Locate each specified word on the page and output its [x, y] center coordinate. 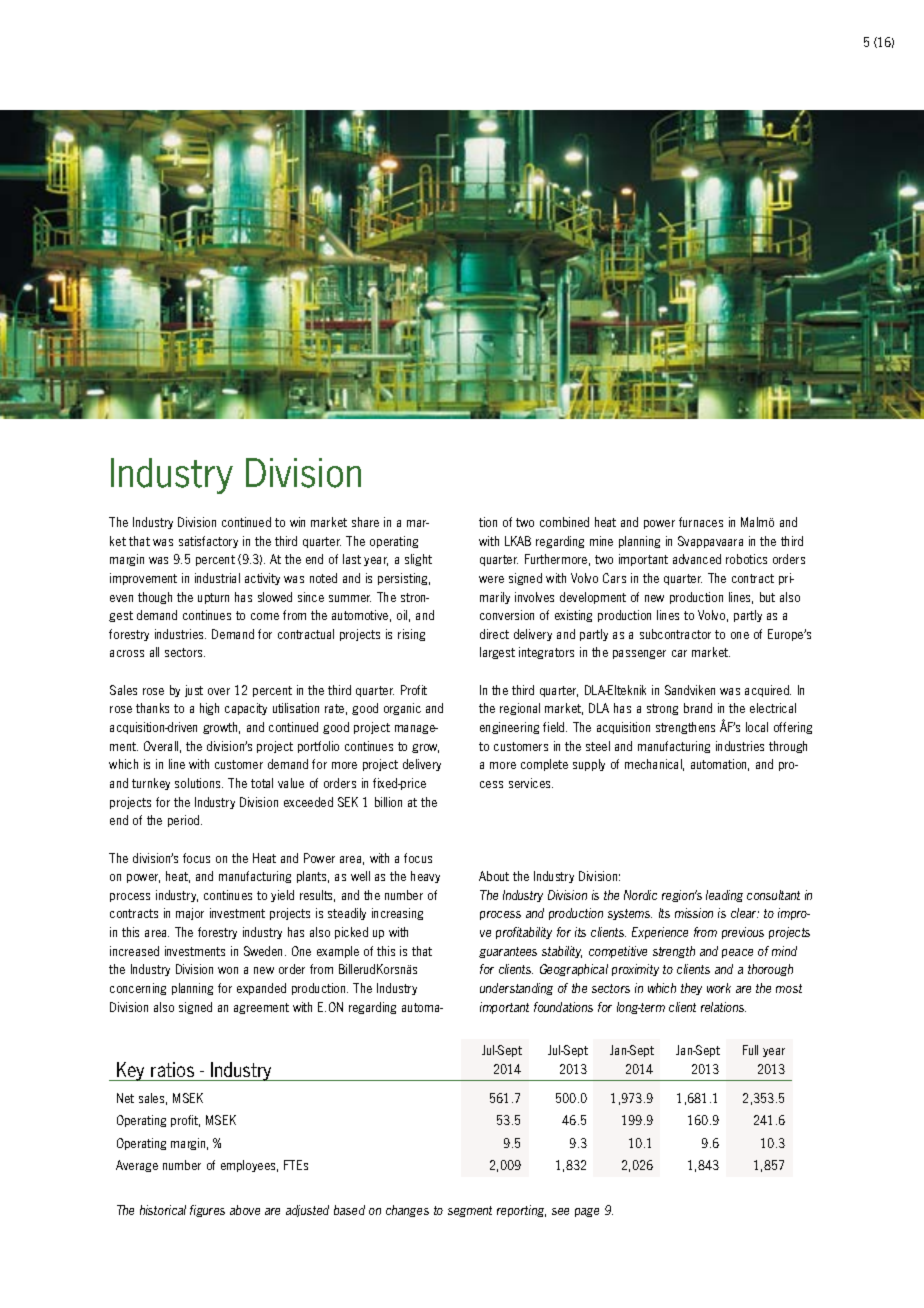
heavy [425, 877]
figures [207, 1211]
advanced [697, 559]
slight [418, 560]
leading [724, 896]
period [185, 821]
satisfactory [208, 542]
